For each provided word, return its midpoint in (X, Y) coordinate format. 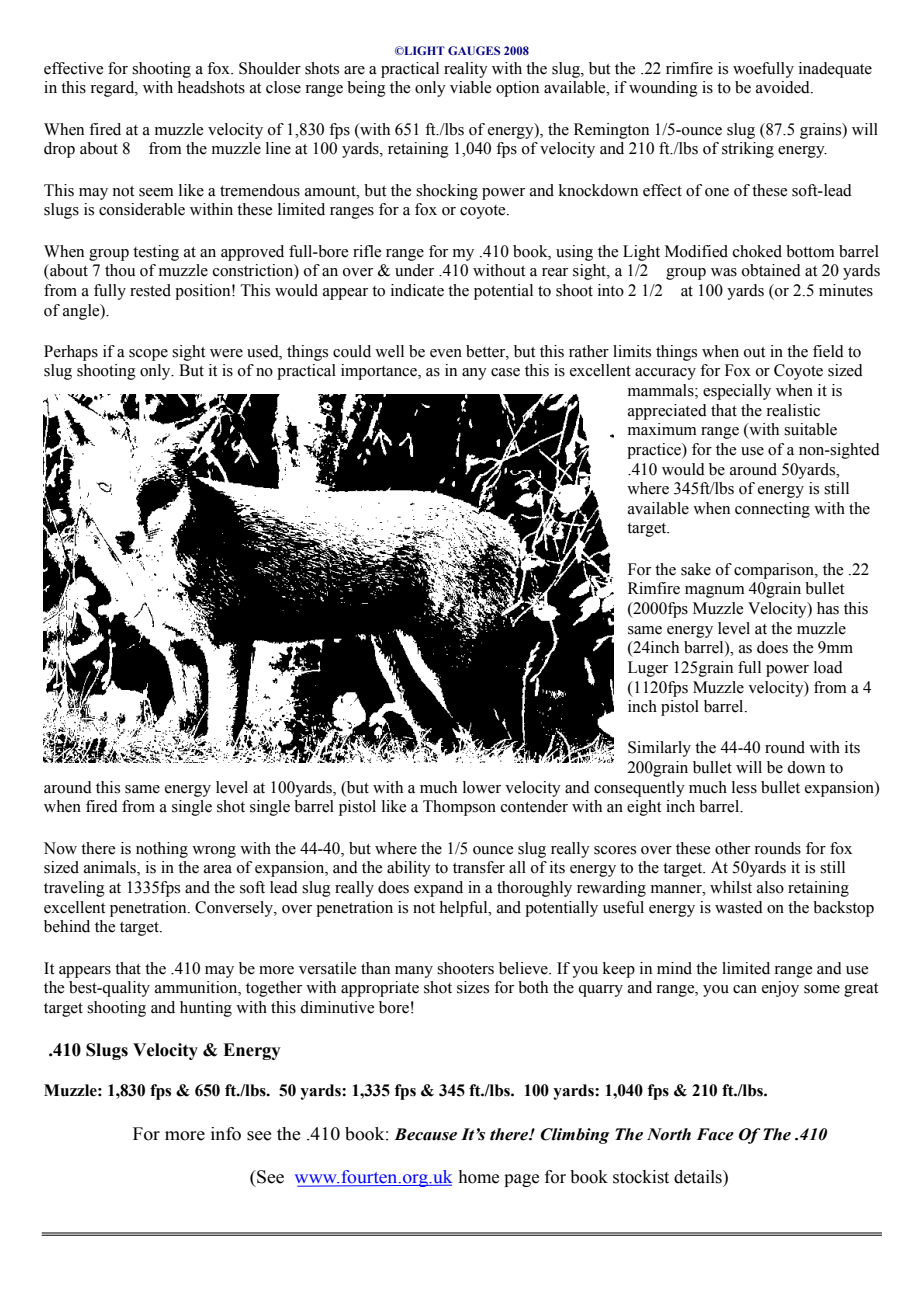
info (226, 1134)
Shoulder (270, 68)
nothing (162, 850)
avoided (784, 87)
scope (148, 355)
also (770, 887)
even (446, 353)
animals (111, 868)
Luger (648, 669)
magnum (715, 592)
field (828, 351)
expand (438, 889)
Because (425, 1134)
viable (470, 87)
